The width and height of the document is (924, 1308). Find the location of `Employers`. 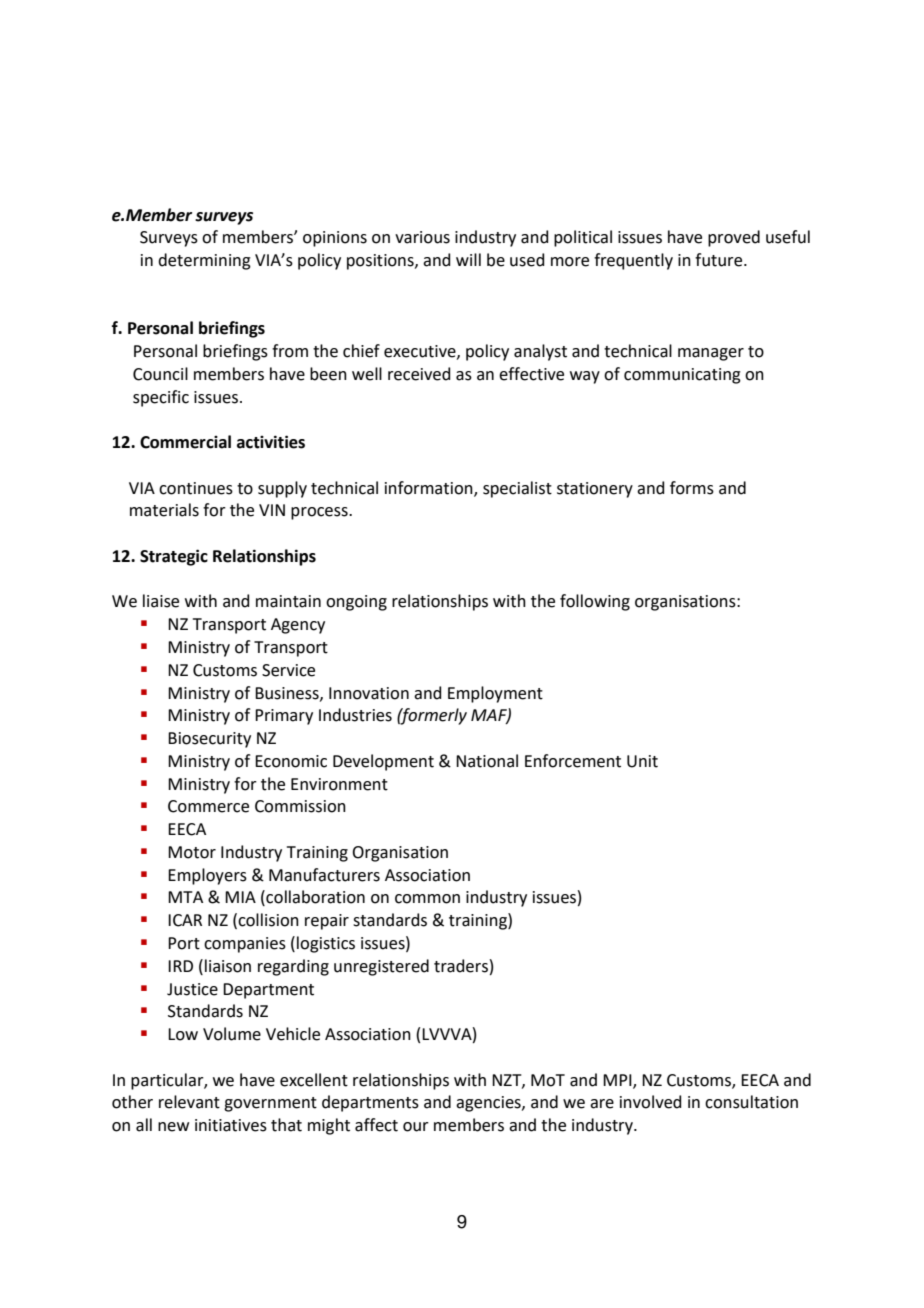

Employers is located at coordinates (207, 876).
